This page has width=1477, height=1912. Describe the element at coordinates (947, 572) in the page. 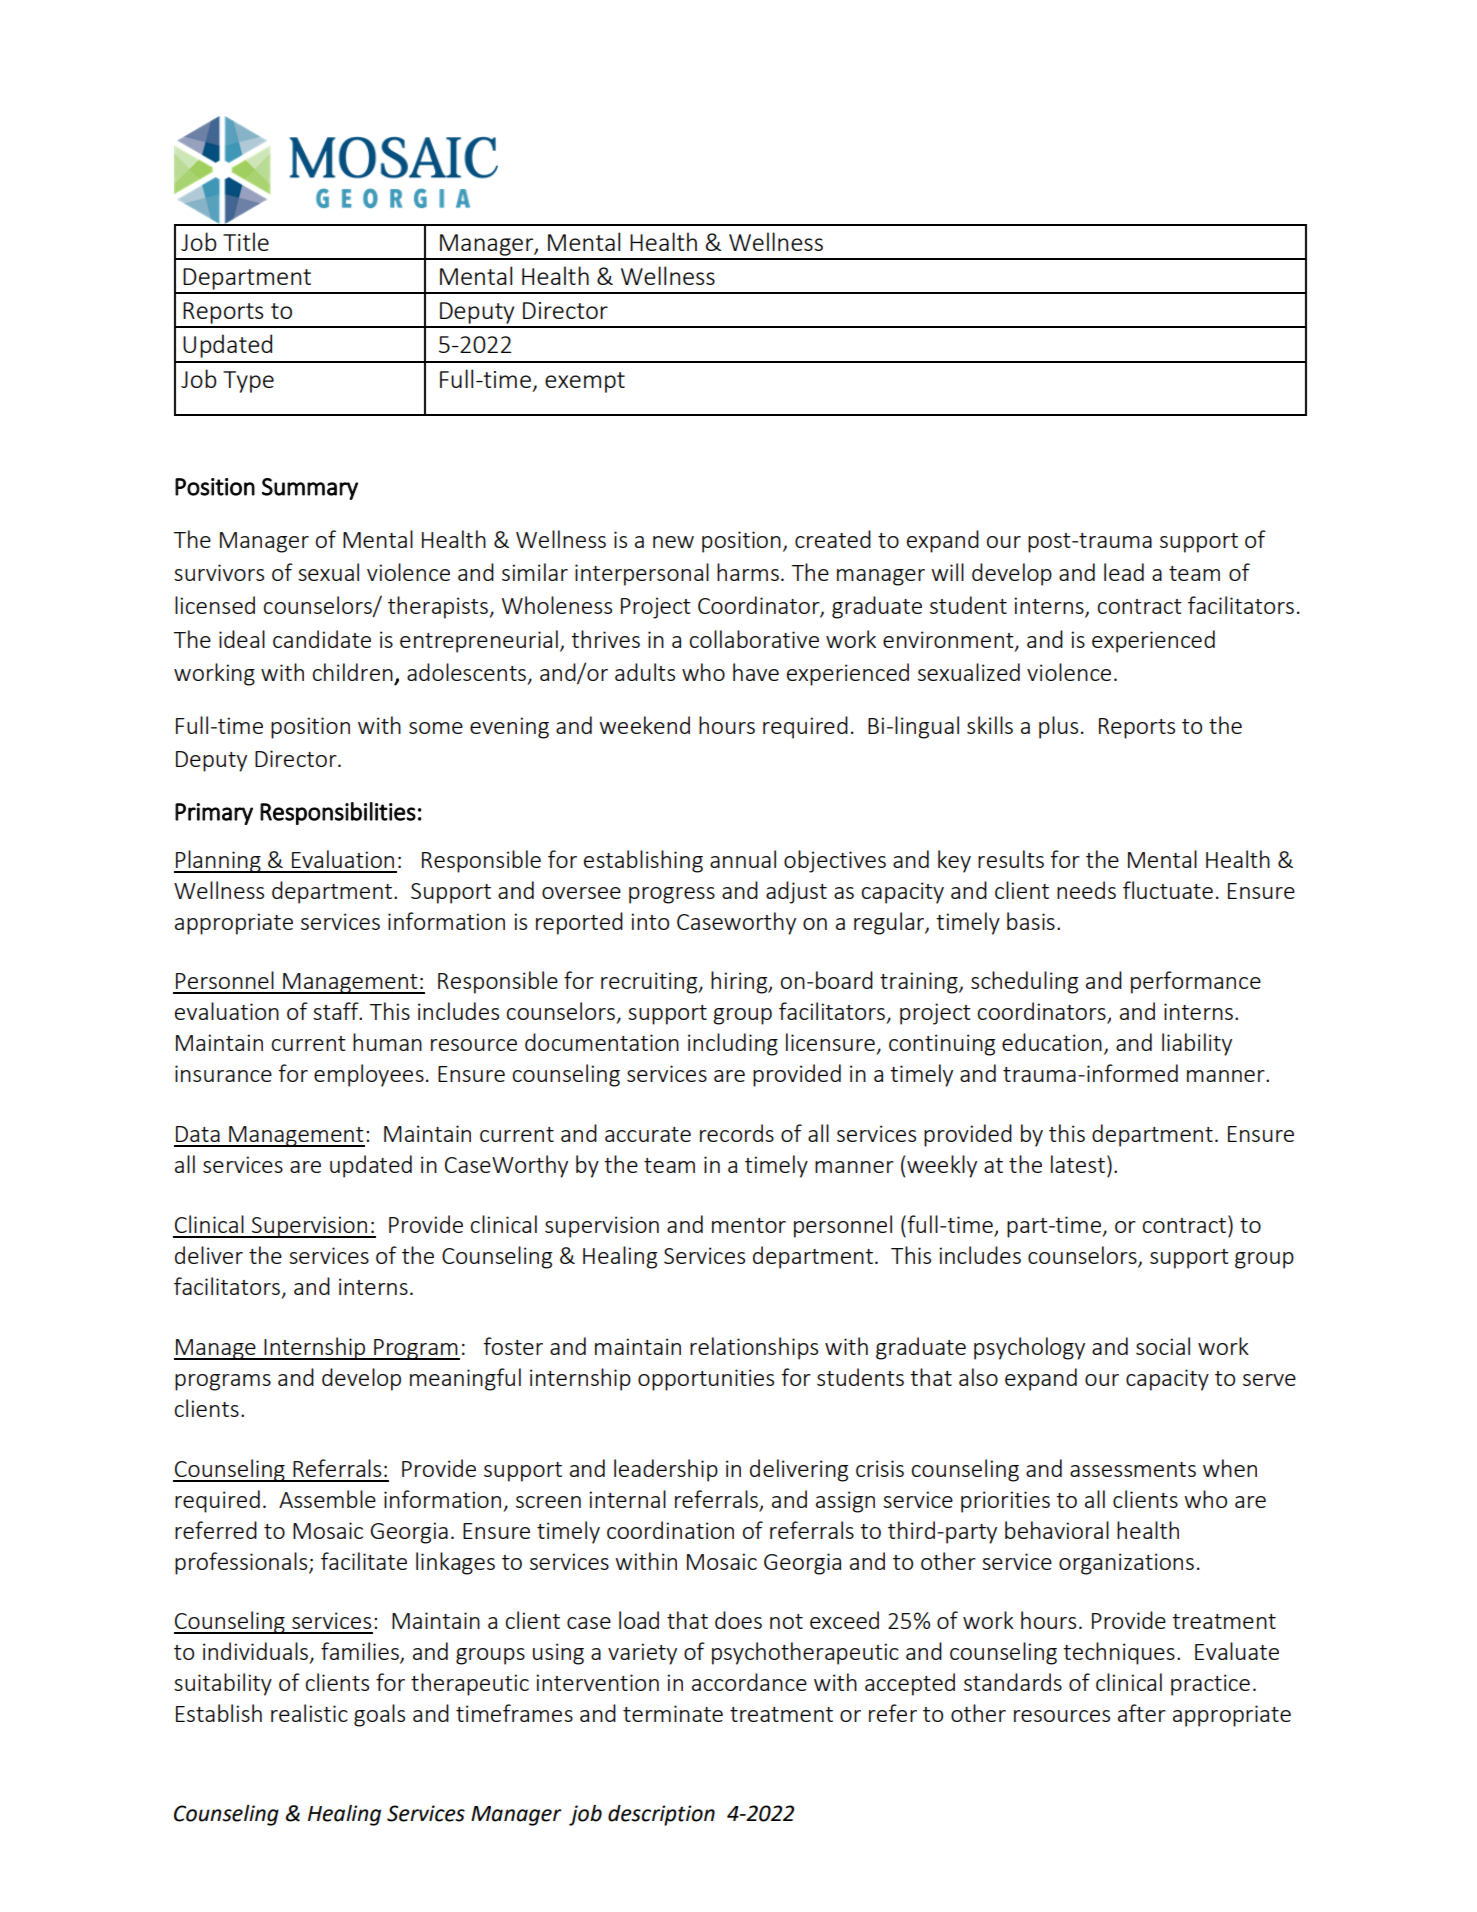

I see `will` at that location.
